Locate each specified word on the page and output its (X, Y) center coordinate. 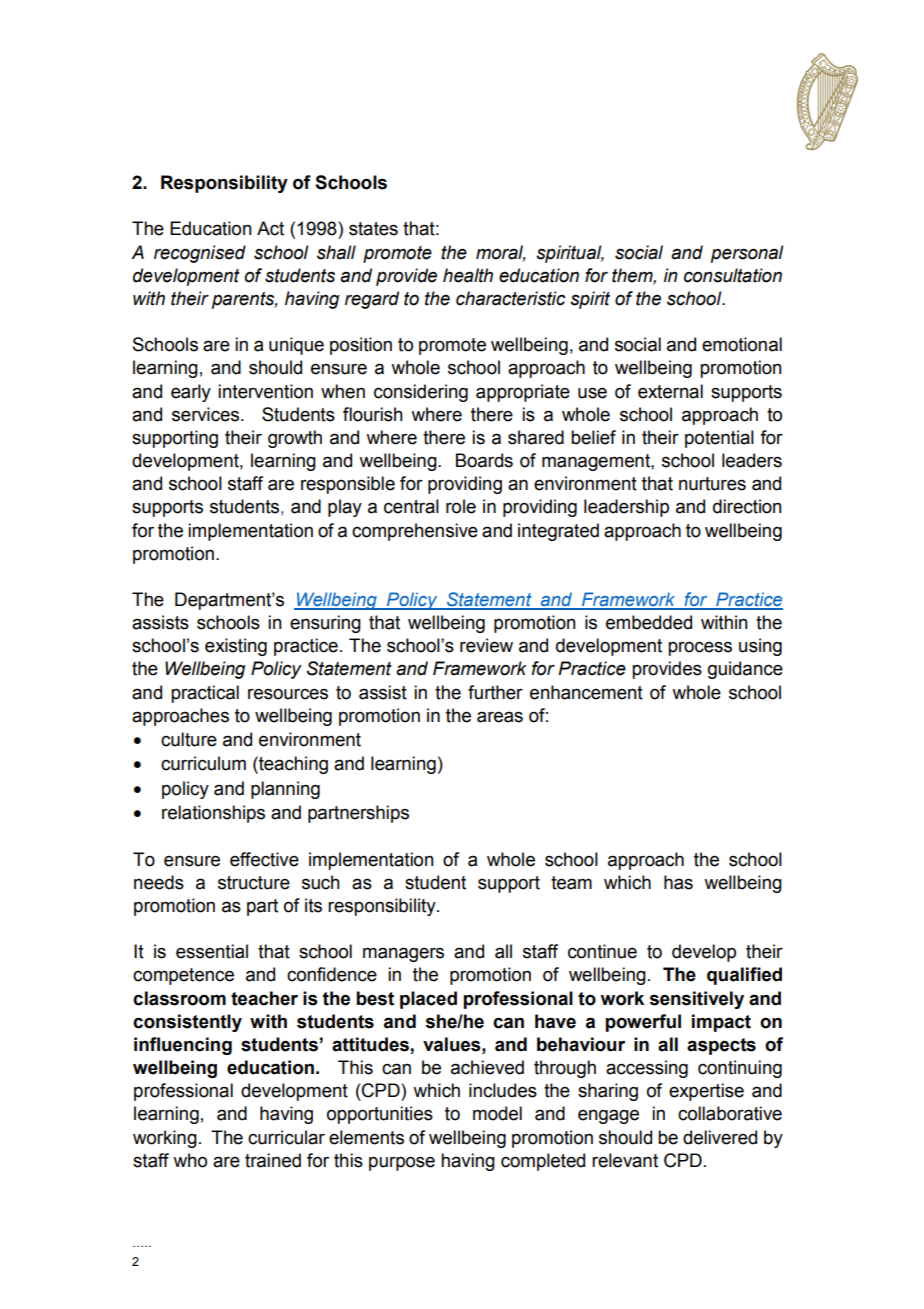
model (497, 1113)
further (495, 692)
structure (254, 883)
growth (295, 439)
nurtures (712, 484)
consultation (733, 275)
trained (273, 1160)
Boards (484, 460)
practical (205, 694)
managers (403, 954)
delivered (720, 1137)
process (700, 648)
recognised (200, 254)
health (468, 275)
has (678, 882)
